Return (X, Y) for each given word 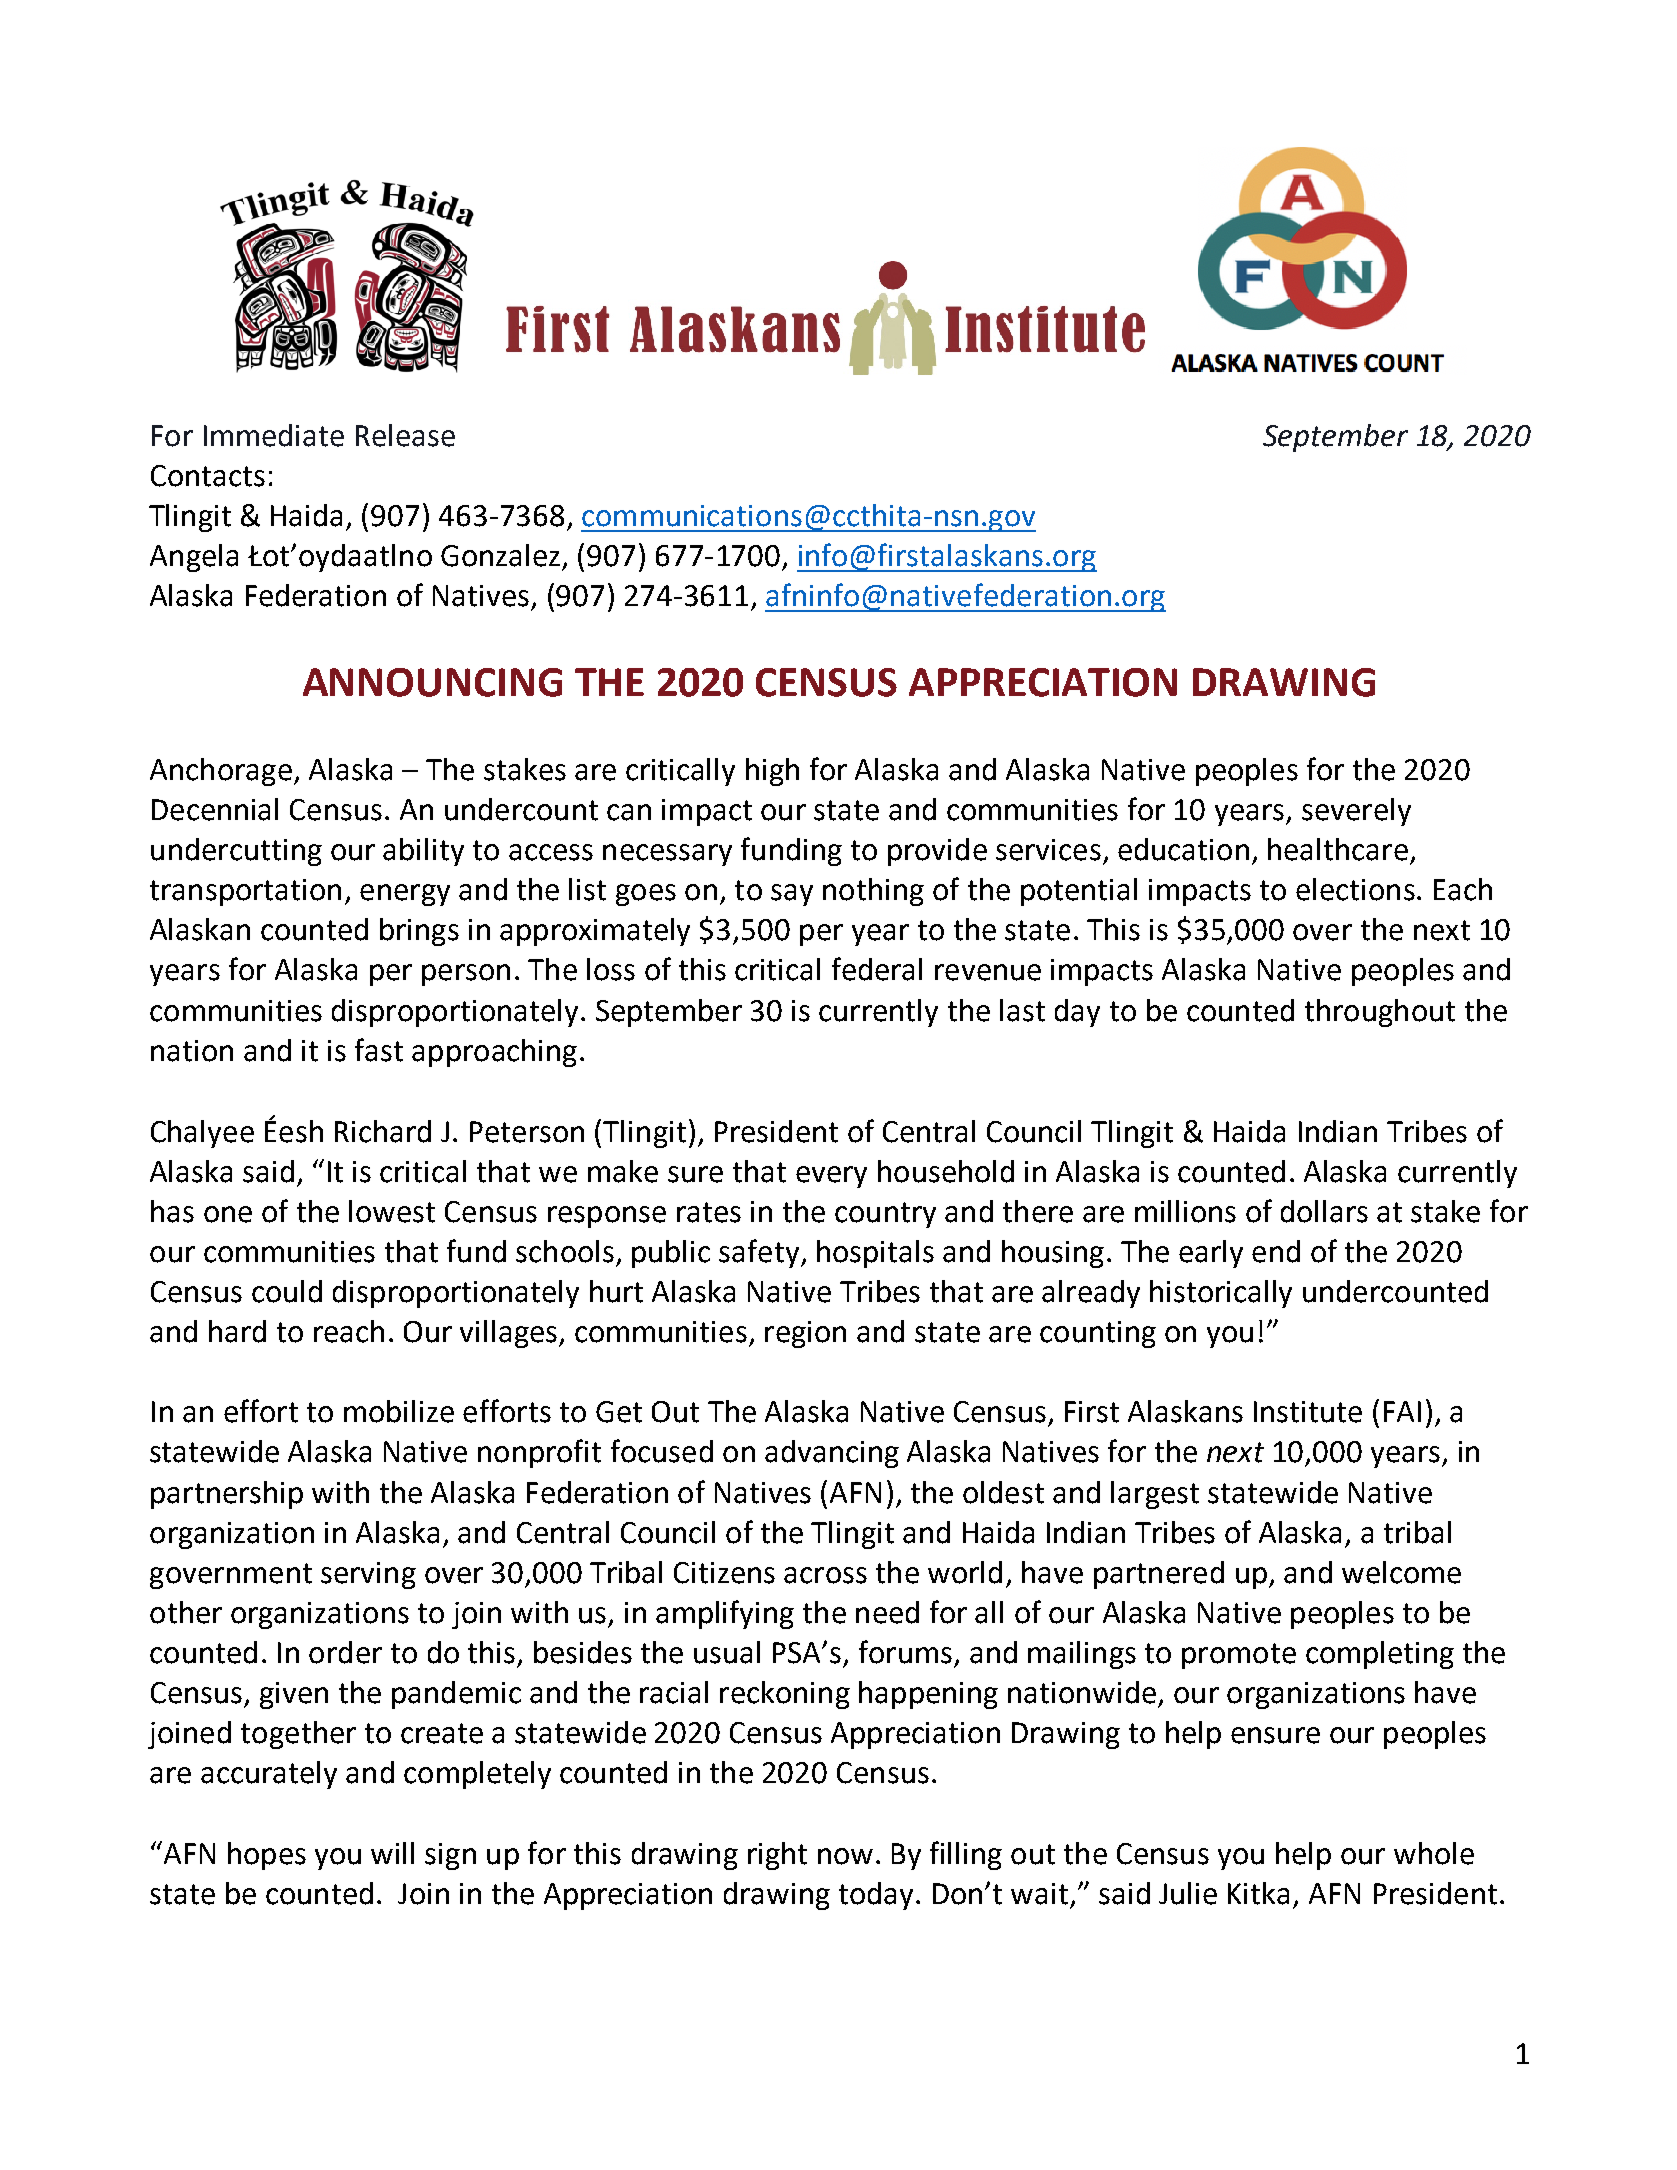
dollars (1324, 1211)
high (772, 772)
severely (1356, 812)
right (777, 1856)
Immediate (274, 435)
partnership (227, 1495)
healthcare (1338, 849)
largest (1155, 1495)
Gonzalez (500, 555)
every (831, 1177)
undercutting (236, 852)
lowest (392, 1211)
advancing (832, 1454)
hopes (267, 1856)
